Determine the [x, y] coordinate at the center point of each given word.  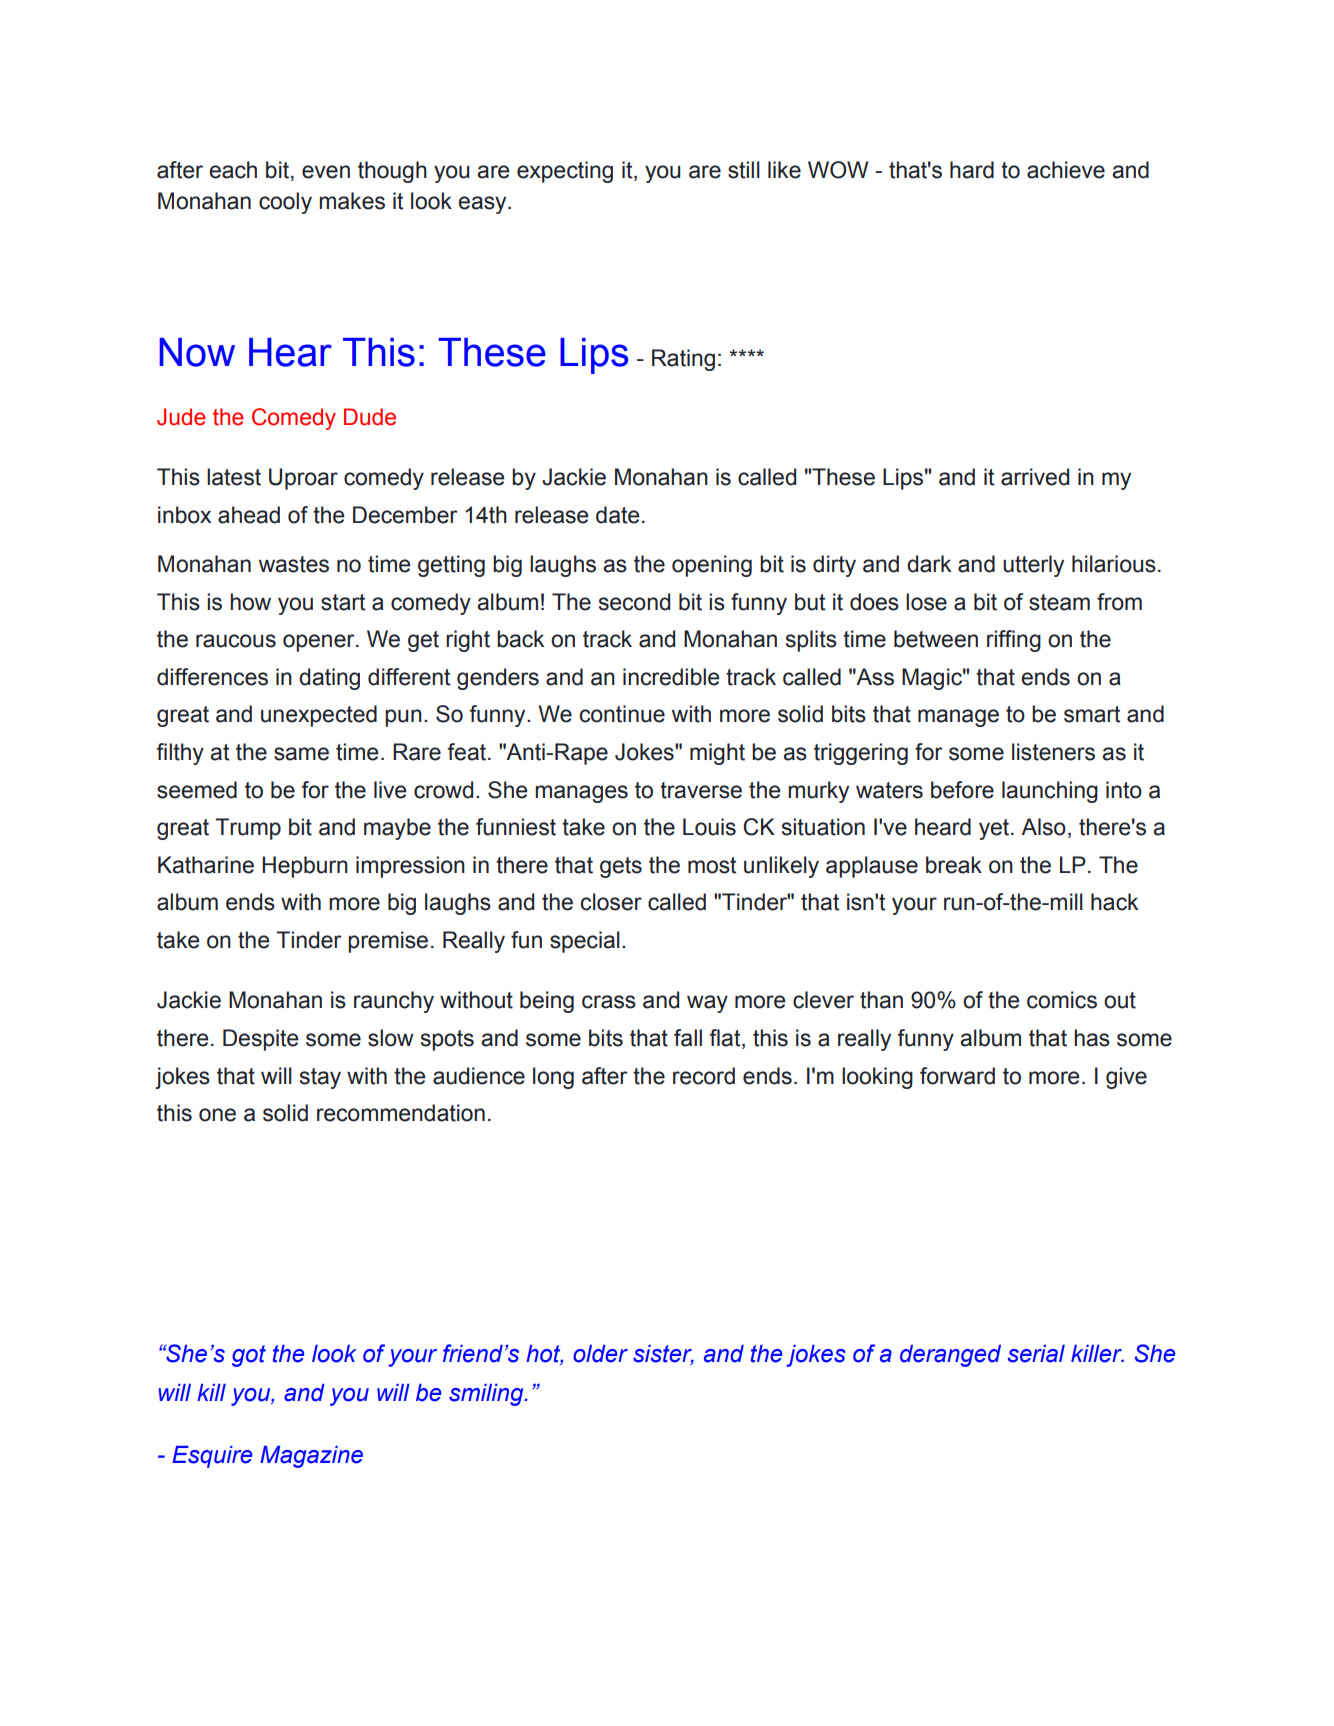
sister [663, 1354]
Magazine [311, 1457]
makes [352, 201]
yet [995, 829]
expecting [565, 172]
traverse [701, 790]
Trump [248, 829]
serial [1036, 1354]
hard [972, 170]
